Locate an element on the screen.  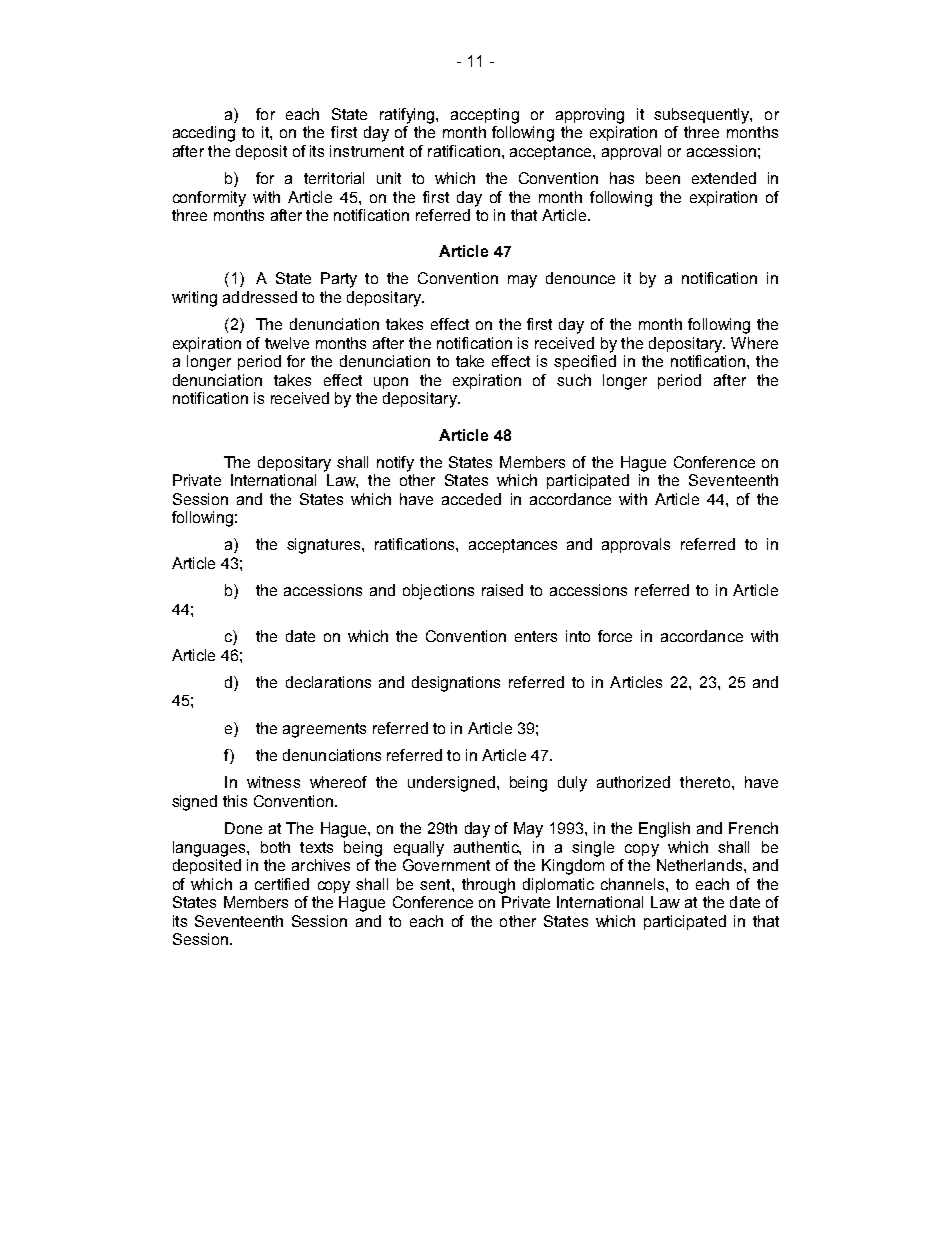
Netherlands is located at coordinates (701, 865).
